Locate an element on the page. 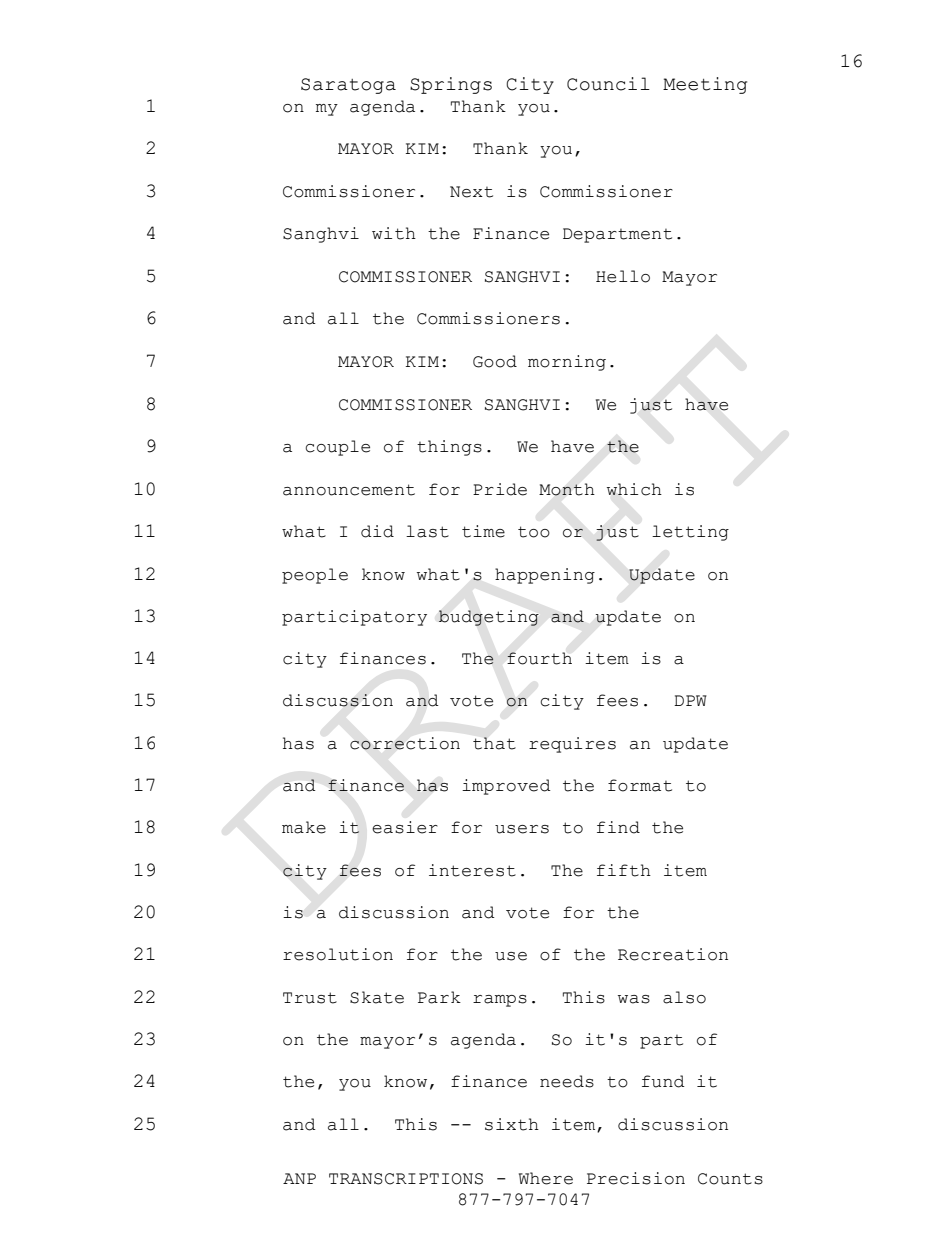 This image has height=1233, width=952. letting is located at coordinates (690, 533).
